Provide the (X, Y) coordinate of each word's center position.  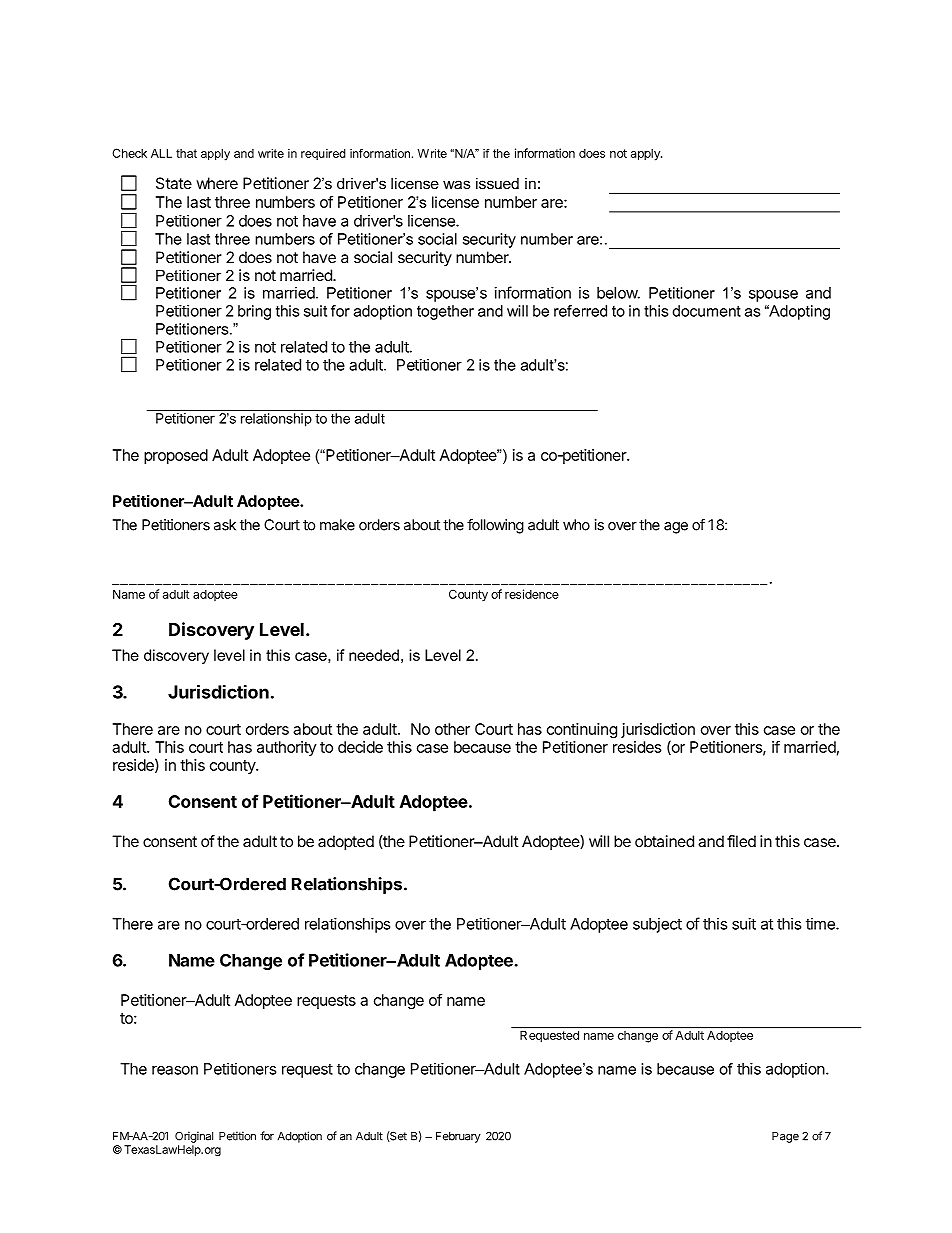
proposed (176, 456)
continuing (582, 730)
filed (741, 841)
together (445, 312)
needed (374, 655)
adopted (346, 843)
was (457, 184)
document (706, 311)
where (217, 183)
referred (580, 311)
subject (657, 925)
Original (194, 1137)
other (452, 729)
